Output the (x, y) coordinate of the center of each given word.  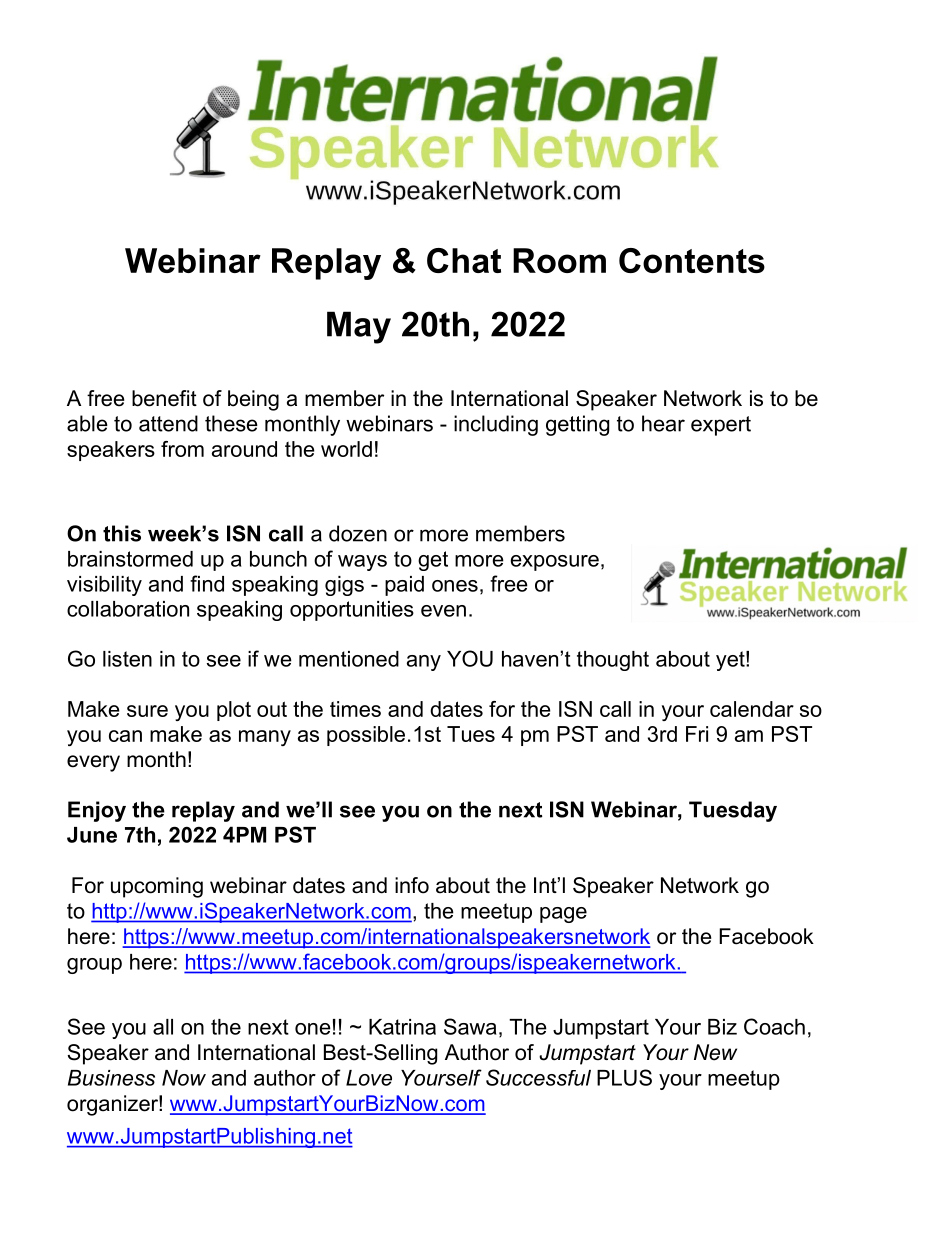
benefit (164, 398)
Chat (464, 260)
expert (721, 426)
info (412, 885)
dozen (358, 533)
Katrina (402, 1027)
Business (111, 1078)
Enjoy (97, 811)
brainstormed (130, 559)
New (715, 1052)
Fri (697, 734)
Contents (692, 260)
